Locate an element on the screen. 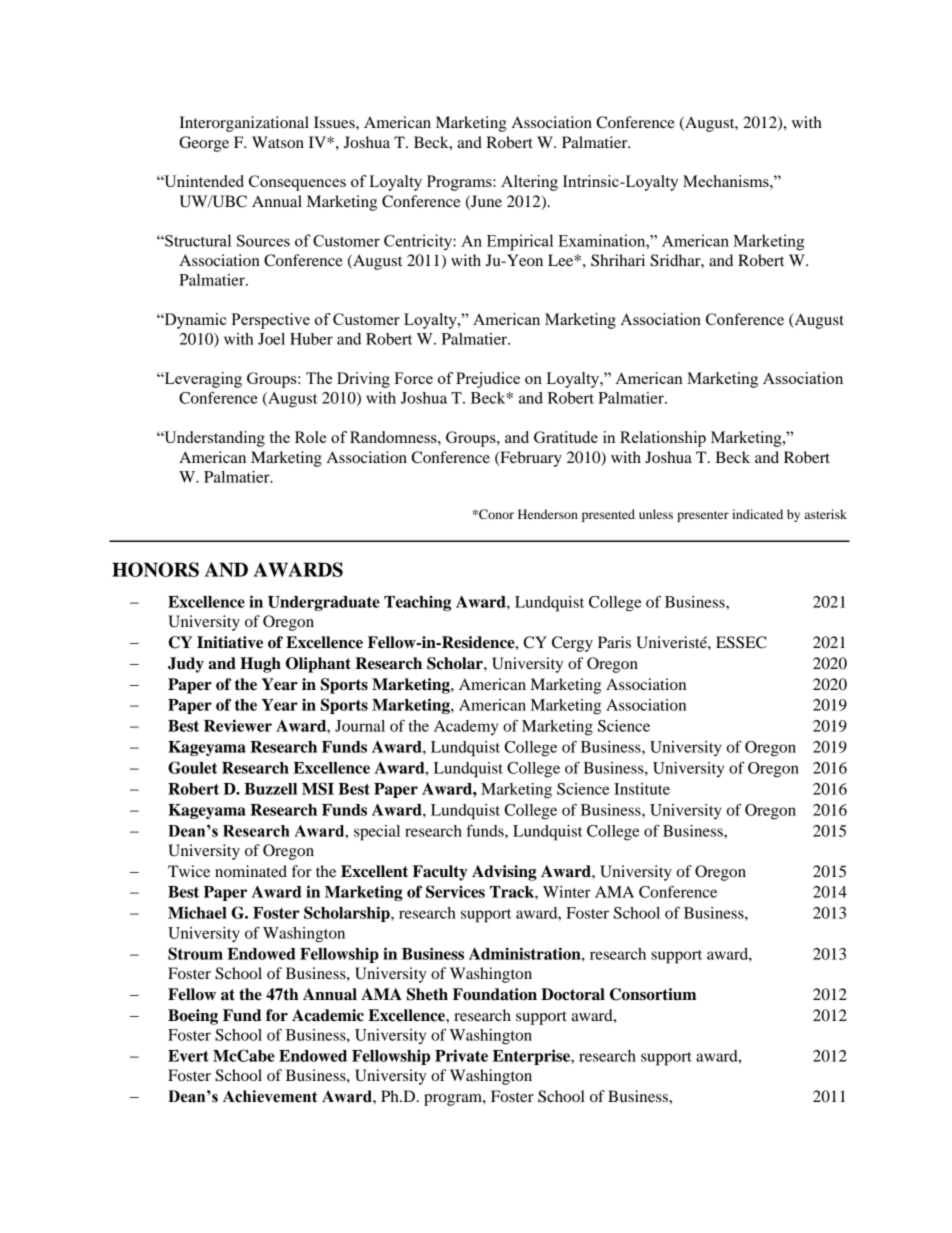 Image resolution: width=952 pixels, height=1233 pixels. indicated is located at coordinates (757, 514).
